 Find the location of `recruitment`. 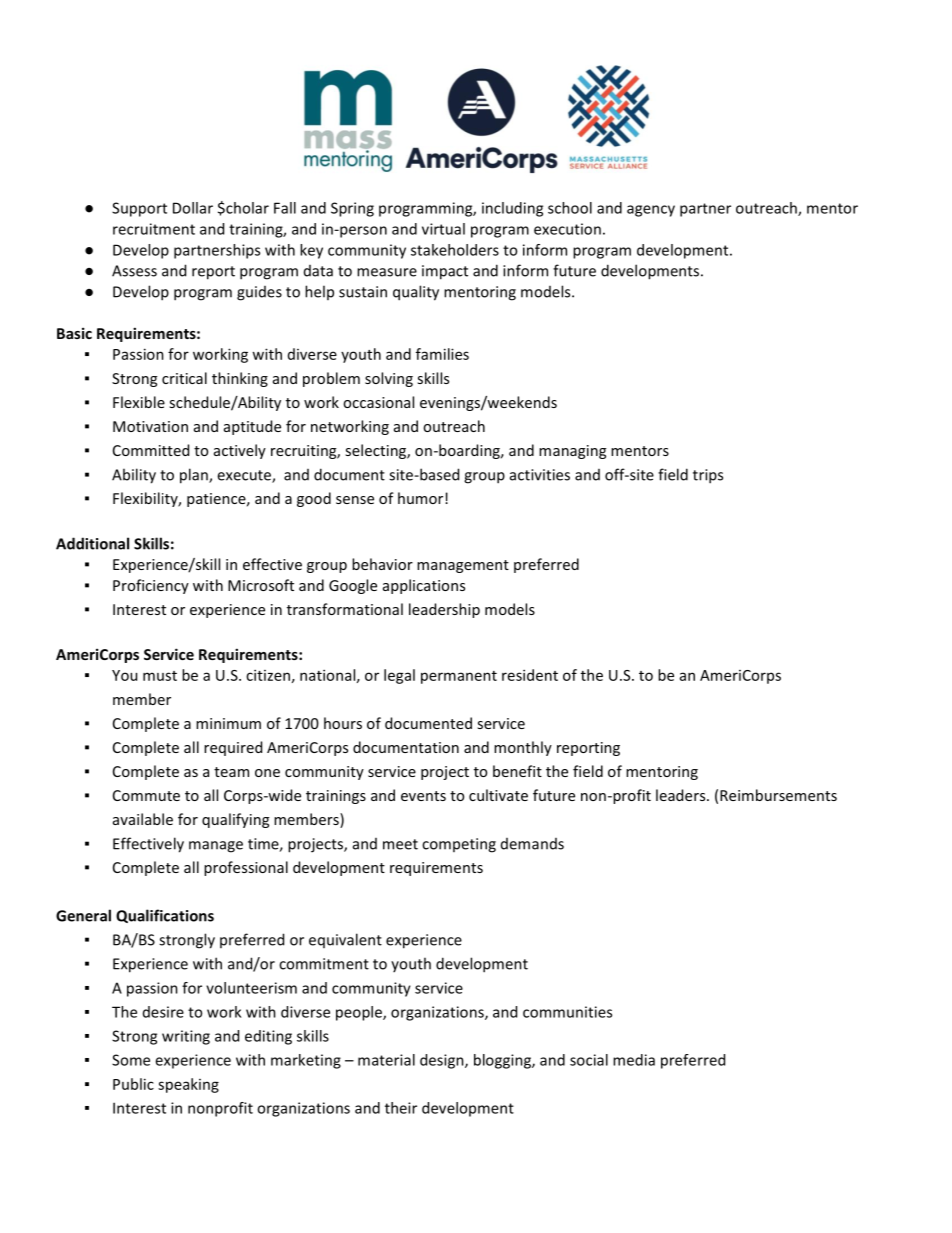

recruitment is located at coordinates (154, 229).
